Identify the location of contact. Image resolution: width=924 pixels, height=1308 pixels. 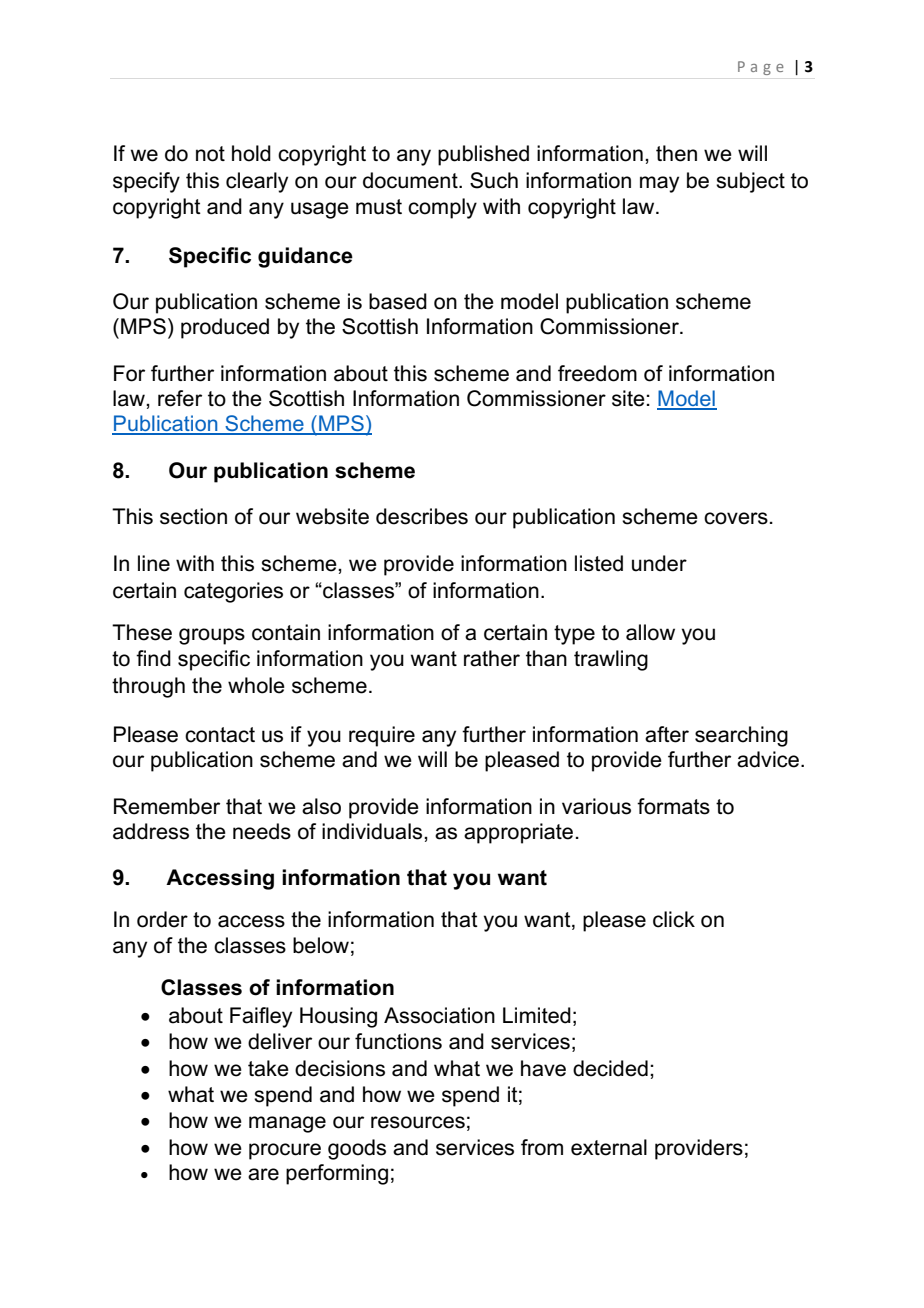
(220, 735).
